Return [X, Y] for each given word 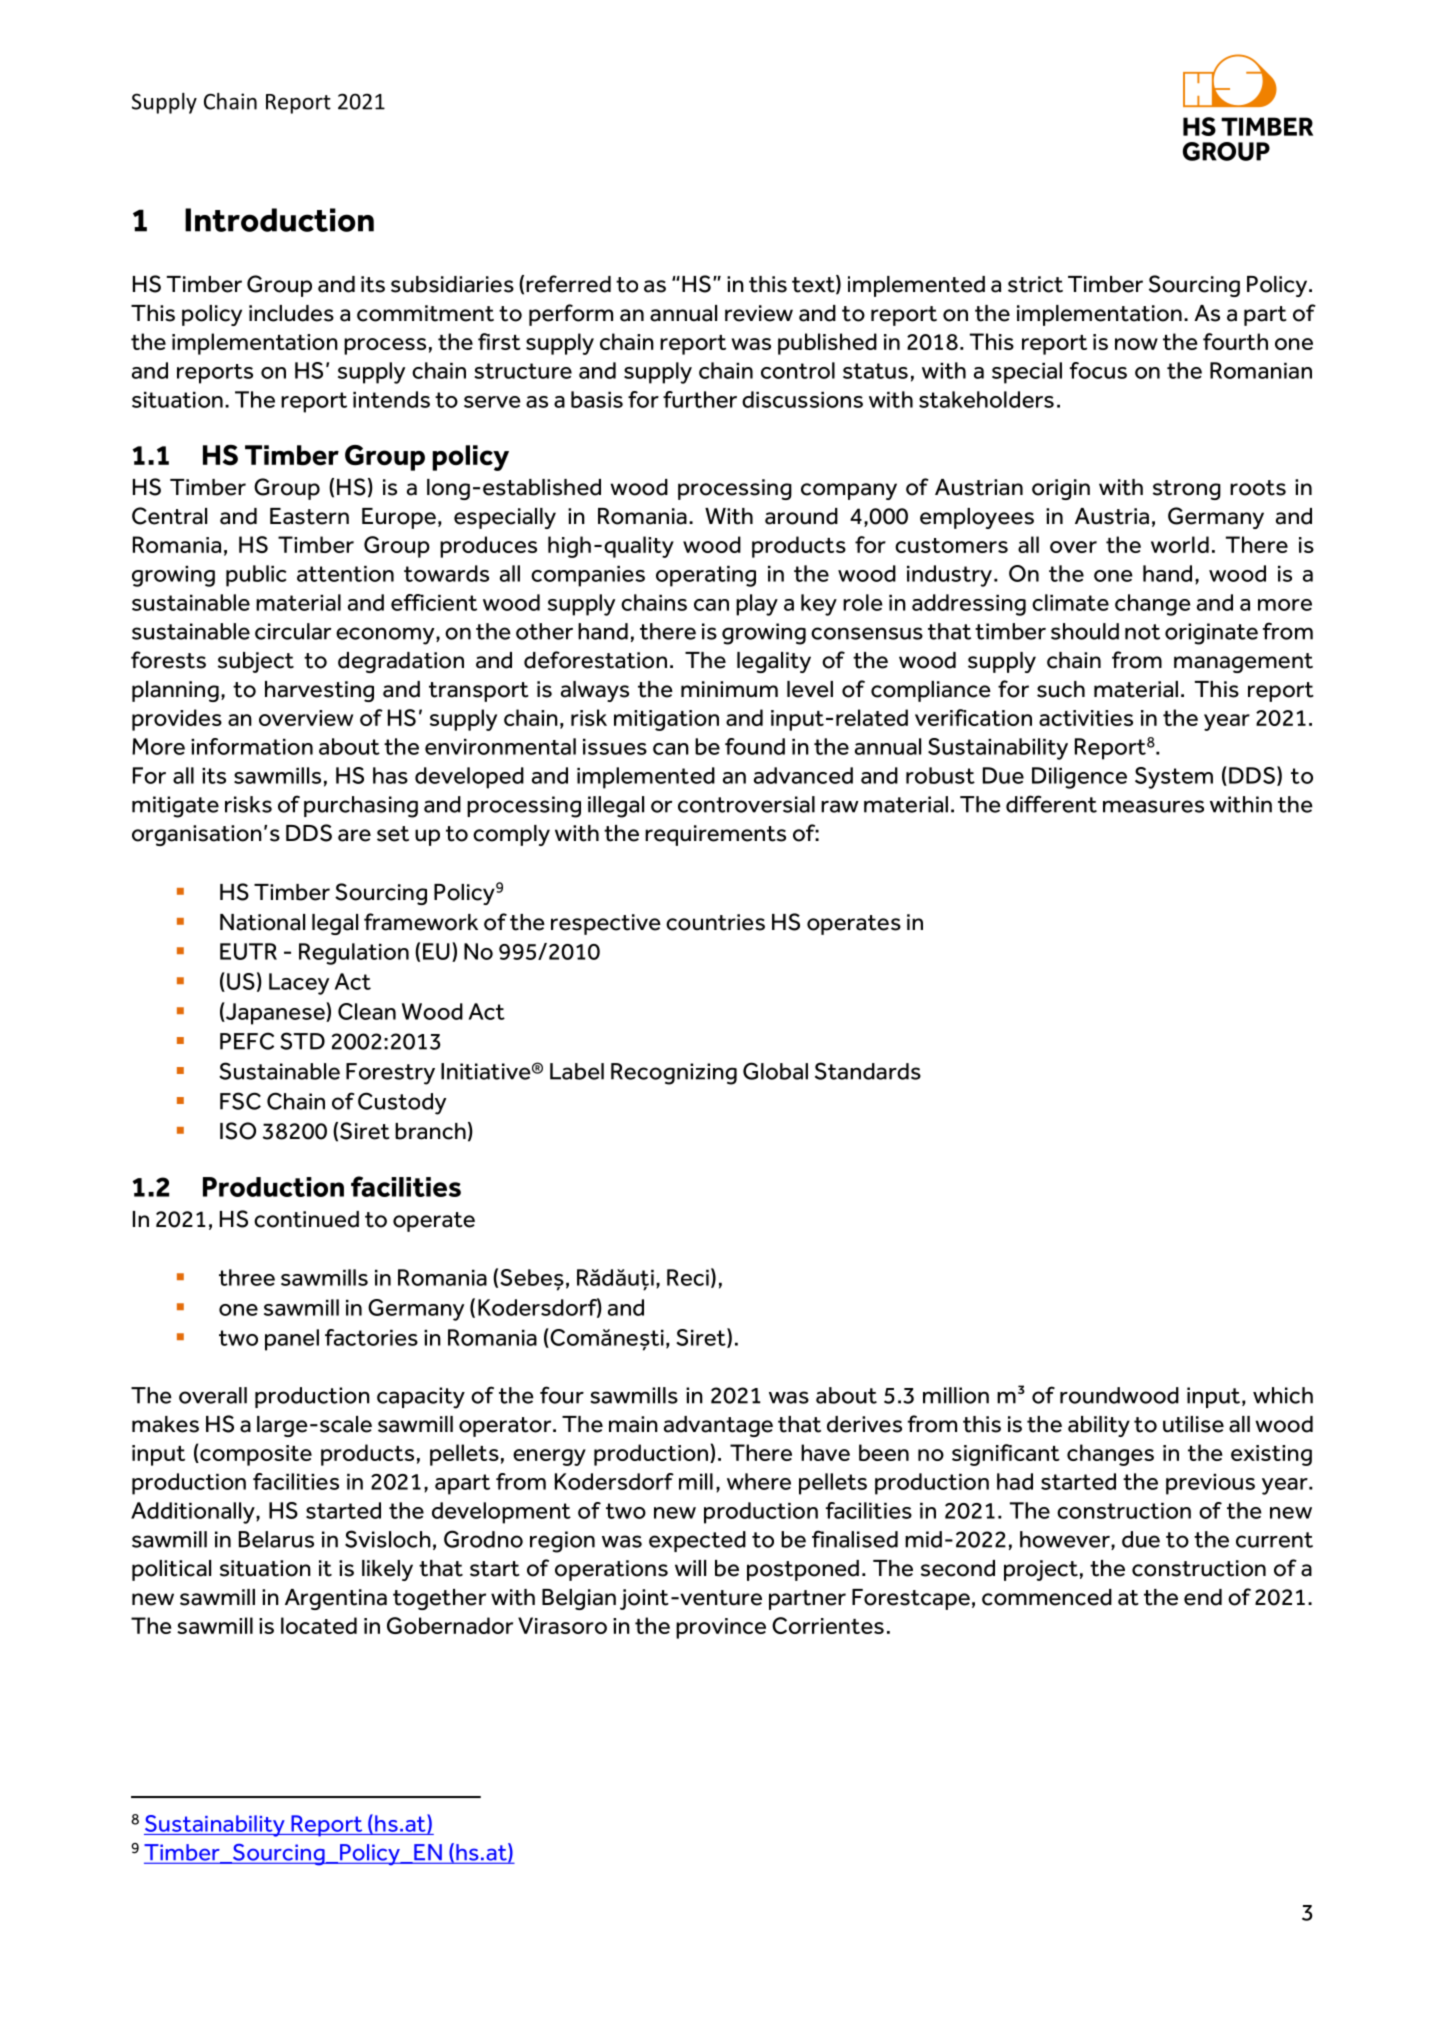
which [1283, 1395]
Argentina [336, 1599]
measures [1153, 806]
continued [306, 1219]
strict [1035, 284]
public [256, 576]
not [1142, 632]
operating [706, 576]
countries [715, 922]
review [759, 313]
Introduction [279, 220]
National [262, 922]
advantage [718, 1426]
